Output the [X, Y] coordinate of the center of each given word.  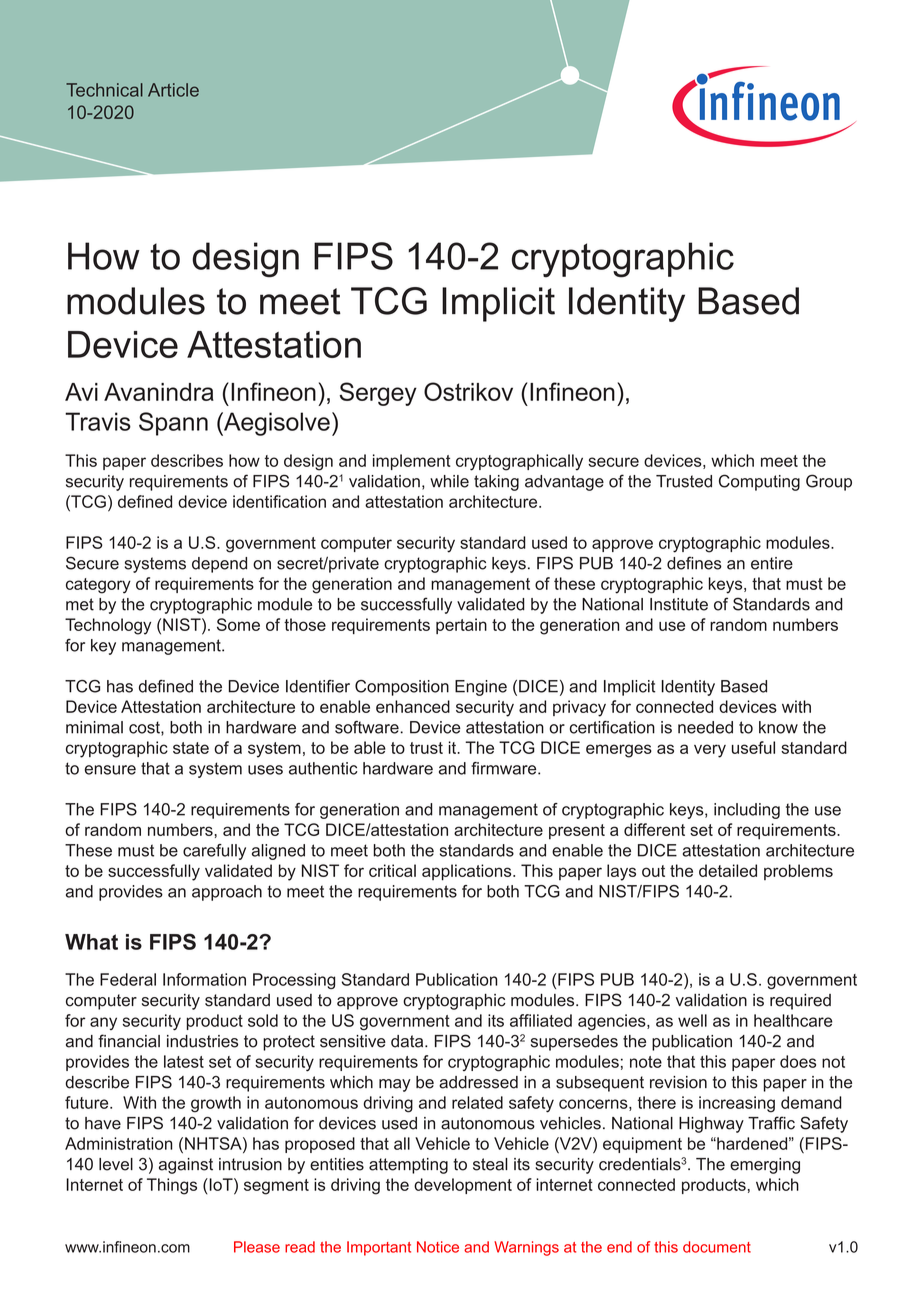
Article [173, 90]
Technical [104, 90]
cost [145, 728]
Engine [481, 688]
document [717, 1247]
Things [172, 1186]
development [463, 1186]
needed [705, 727]
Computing [759, 482]
